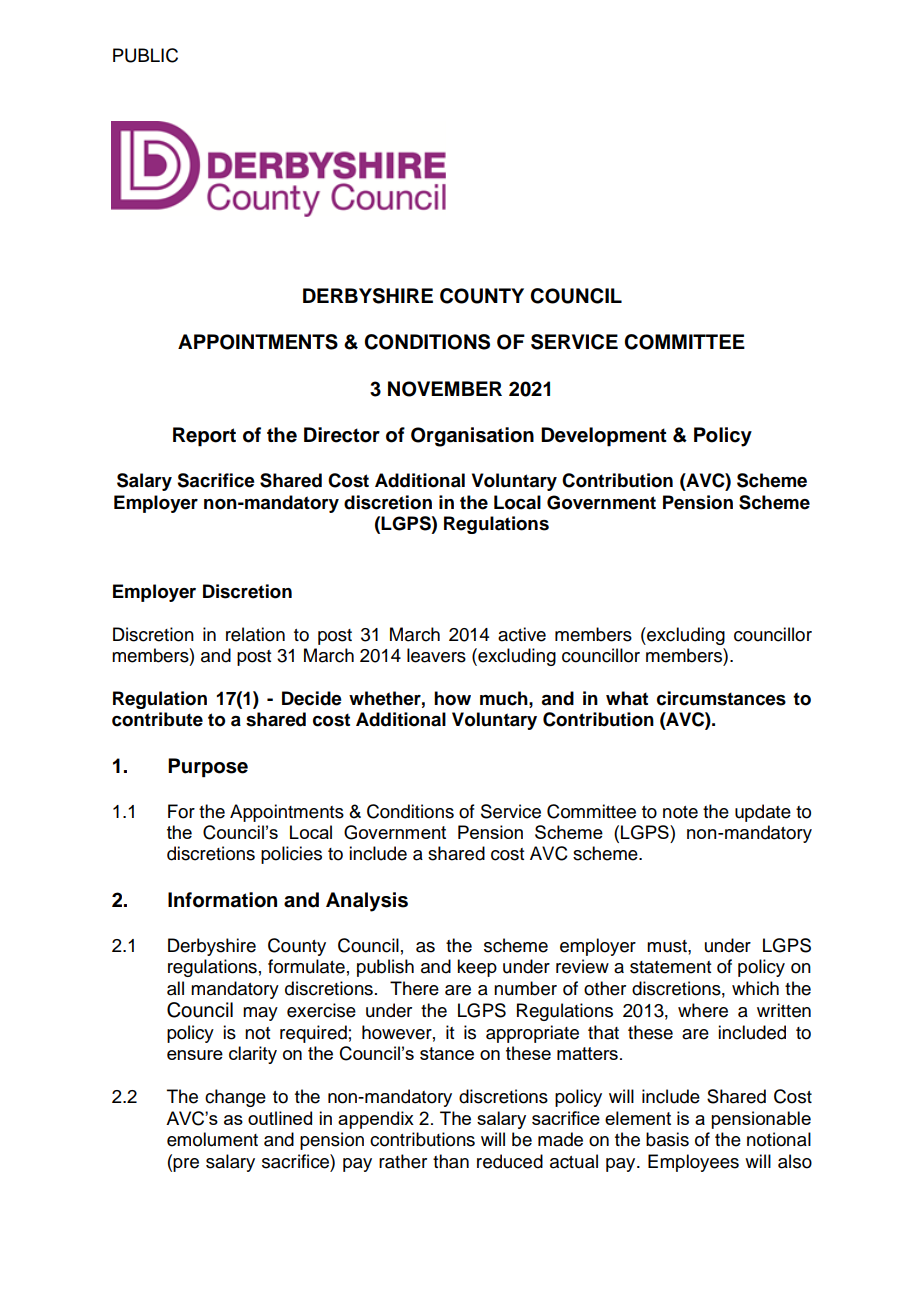  What do you see at coordinates (367, 902) in the page?
I see `Analysis` at bounding box center [367, 902].
